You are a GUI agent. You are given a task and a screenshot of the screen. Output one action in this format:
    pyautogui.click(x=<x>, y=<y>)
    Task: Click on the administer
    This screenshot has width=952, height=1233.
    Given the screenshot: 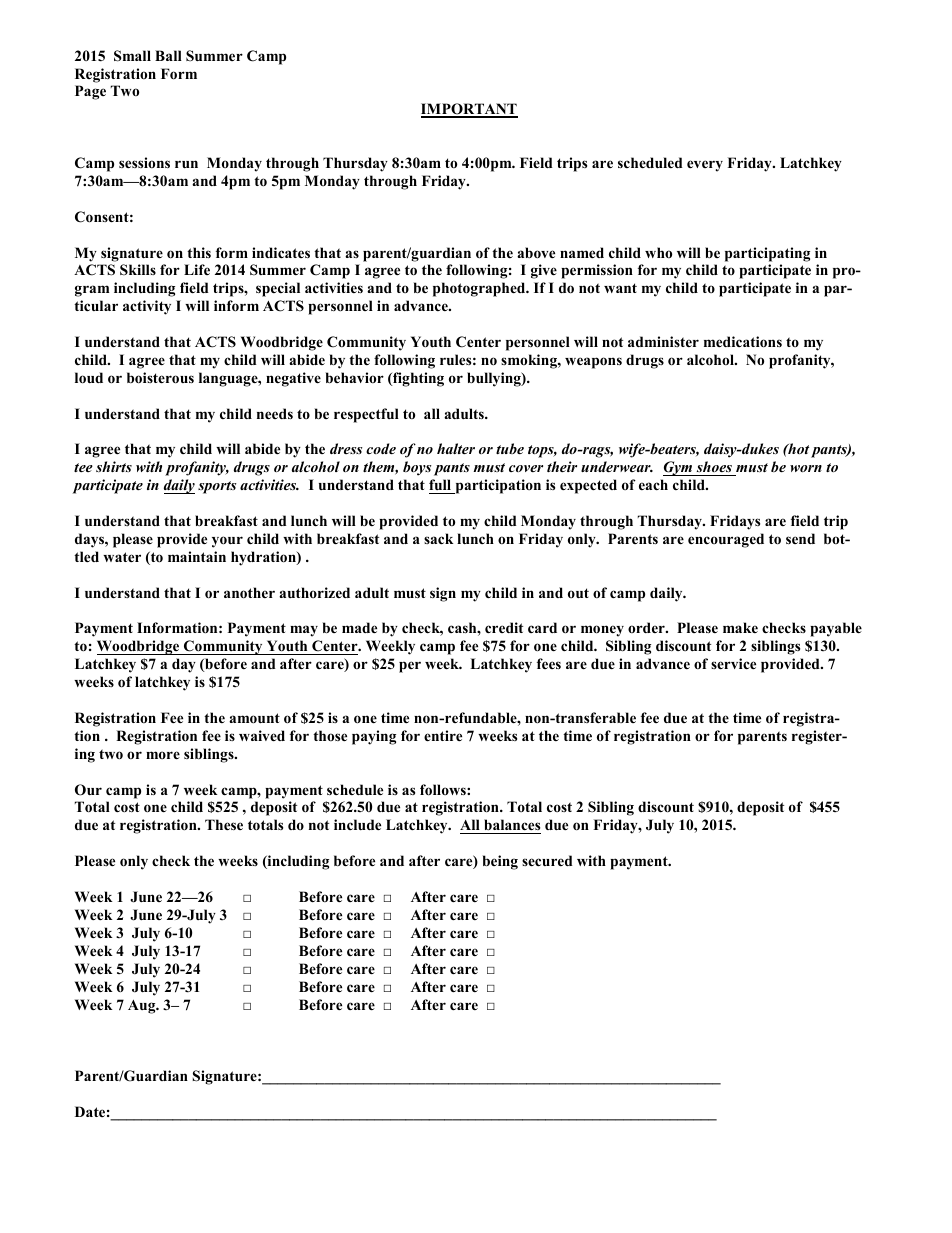 What is the action you would take?
    pyautogui.click(x=663, y=341)
